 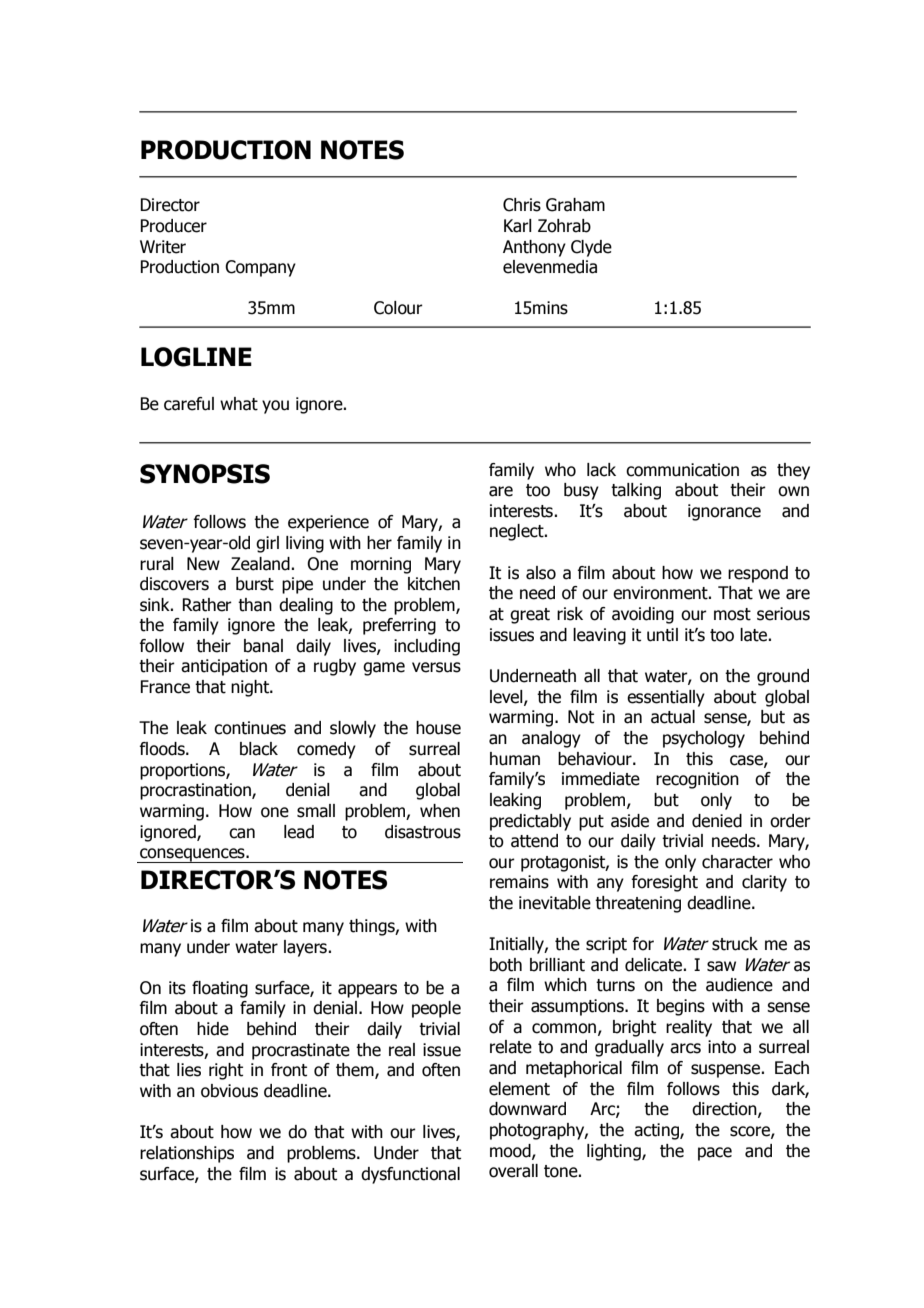 I want to click on overall, so click(x=513, y=1171).
